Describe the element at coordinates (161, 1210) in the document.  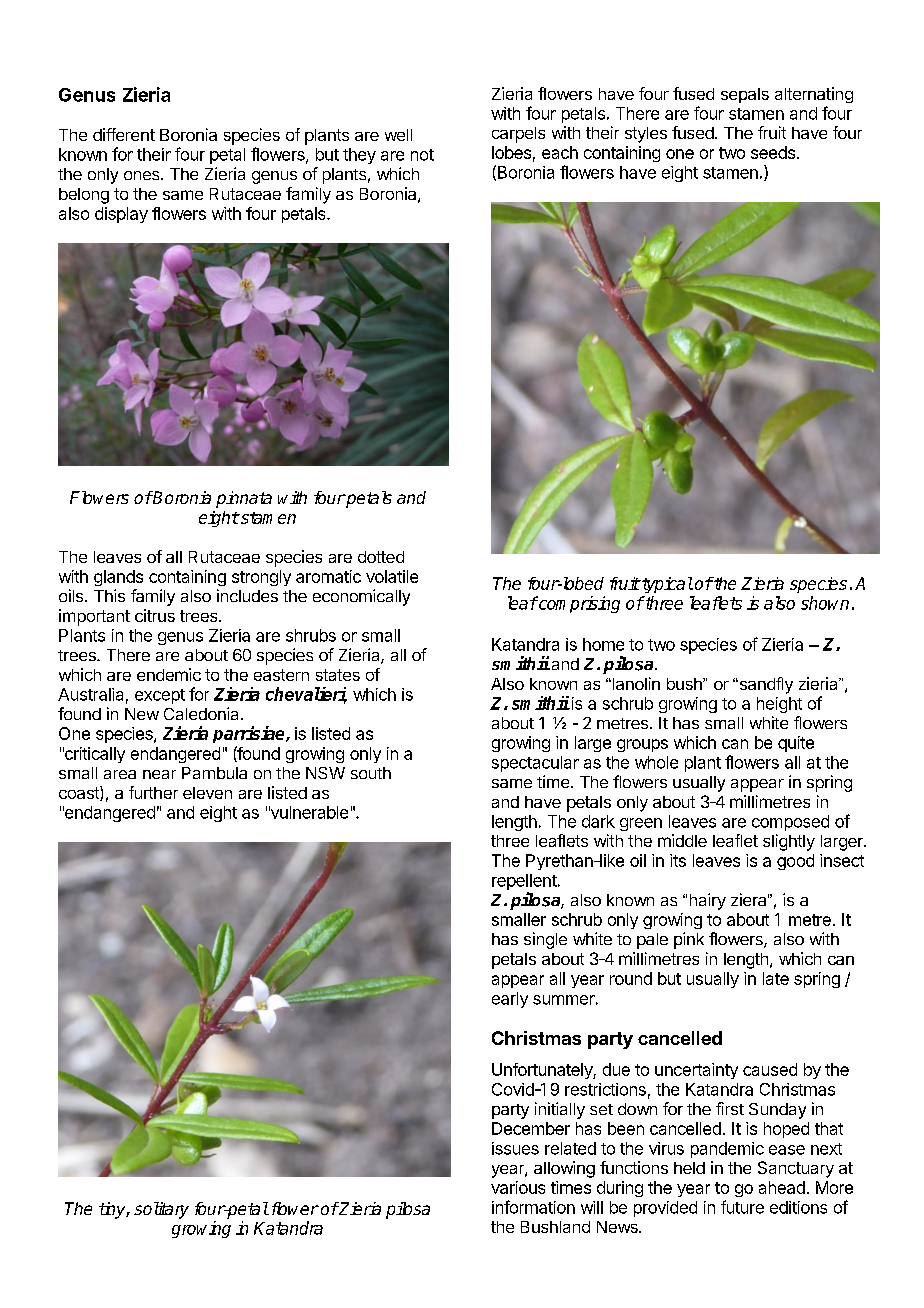
I see `solitary` at that location.
